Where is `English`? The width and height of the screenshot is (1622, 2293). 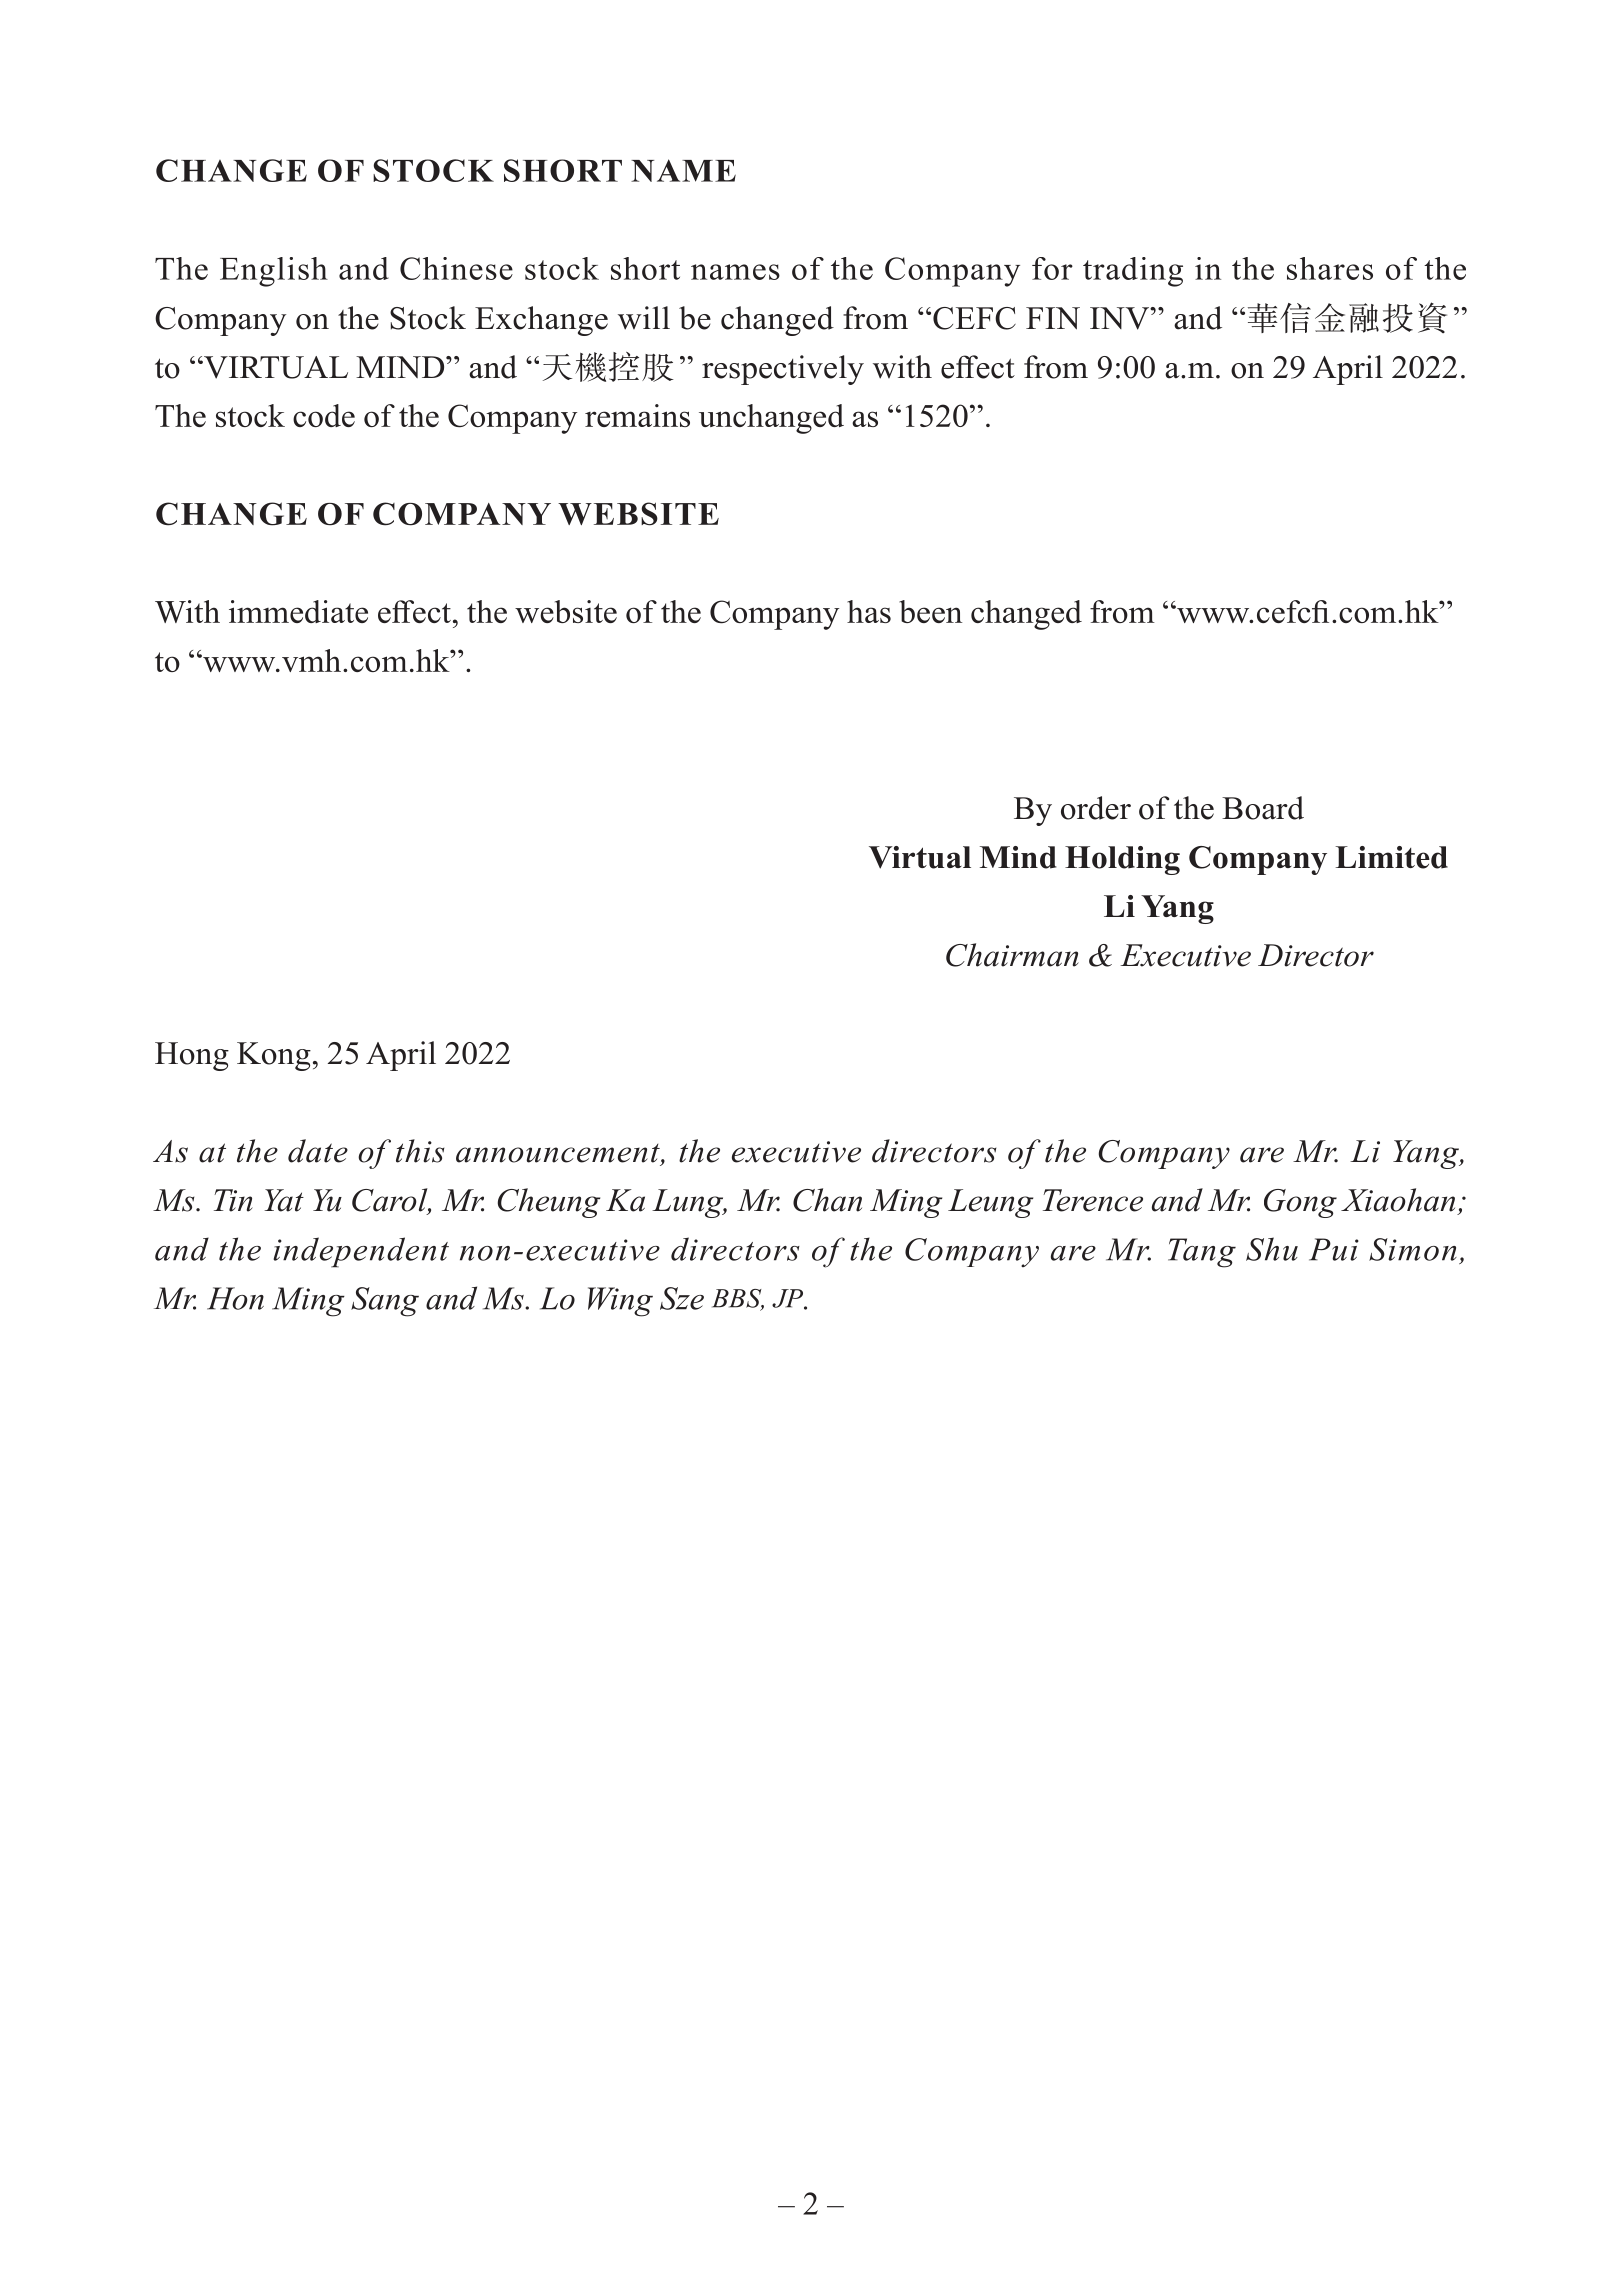 English is located at coordinates (274, 272).
